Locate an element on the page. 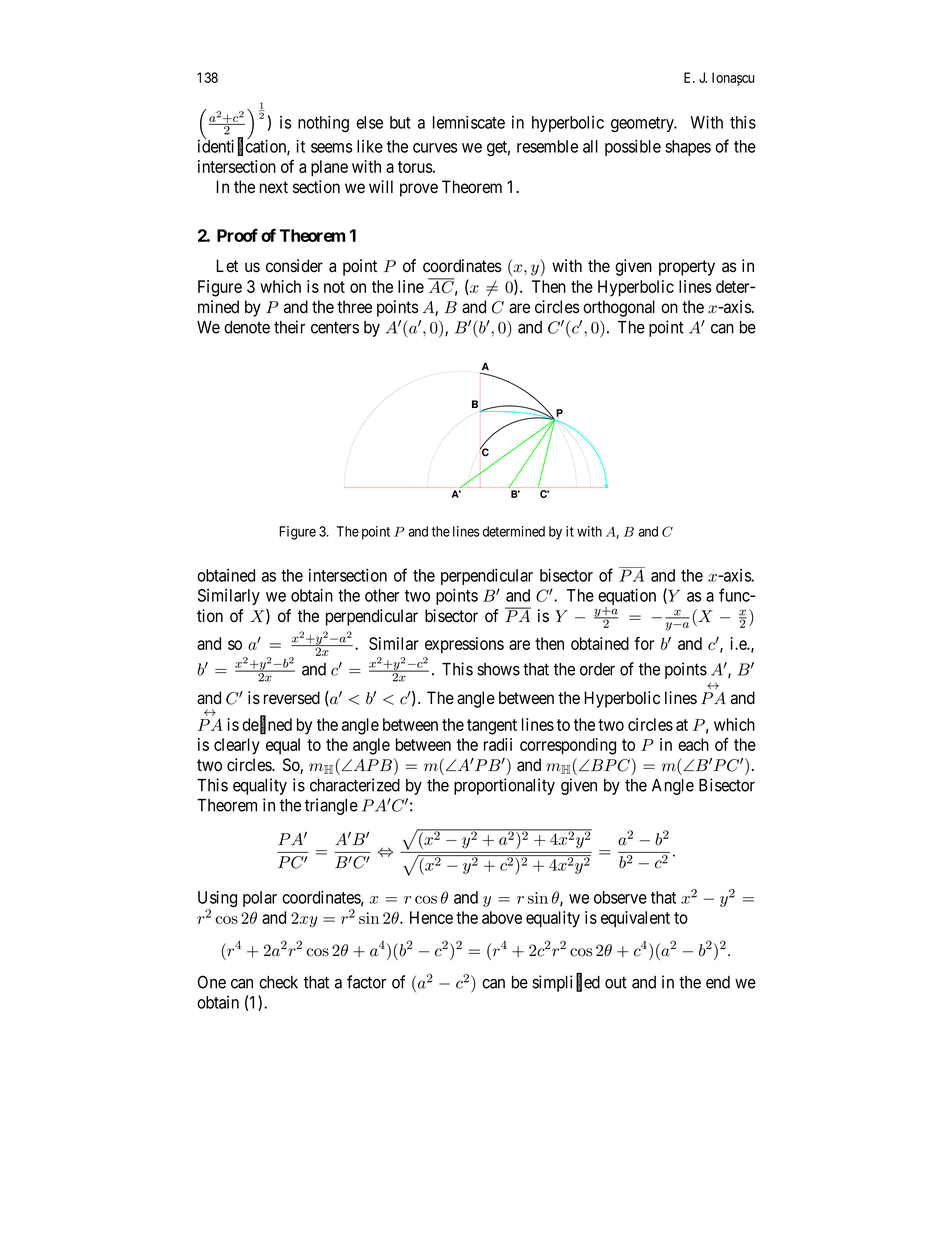 The image size is (952, 1233). check is located at coordinates (278, 982).
